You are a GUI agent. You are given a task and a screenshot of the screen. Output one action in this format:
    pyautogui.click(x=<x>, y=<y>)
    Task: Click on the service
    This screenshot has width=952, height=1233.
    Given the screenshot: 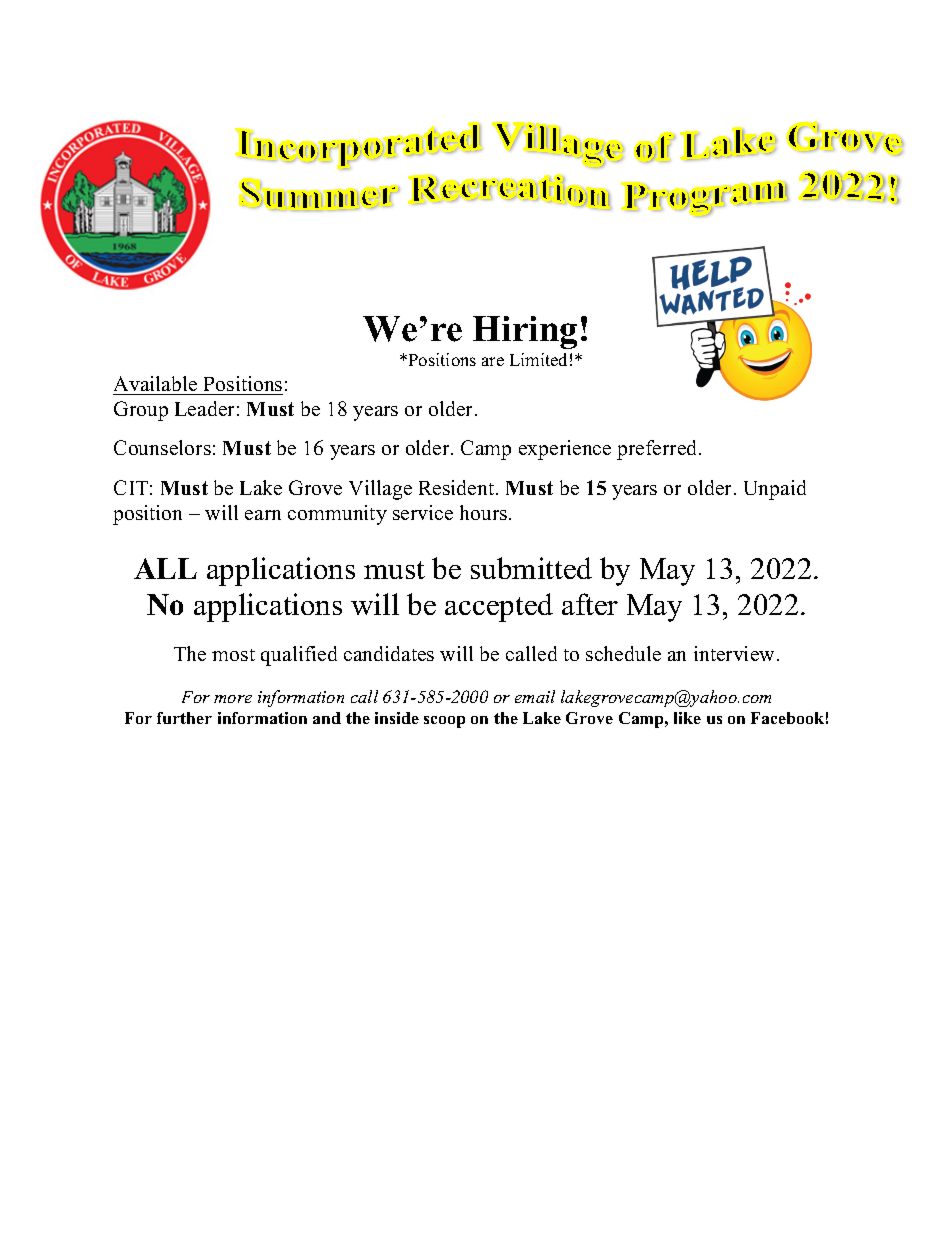 What is the action you would take?
    pyautogui.click(x=423, y=512)
